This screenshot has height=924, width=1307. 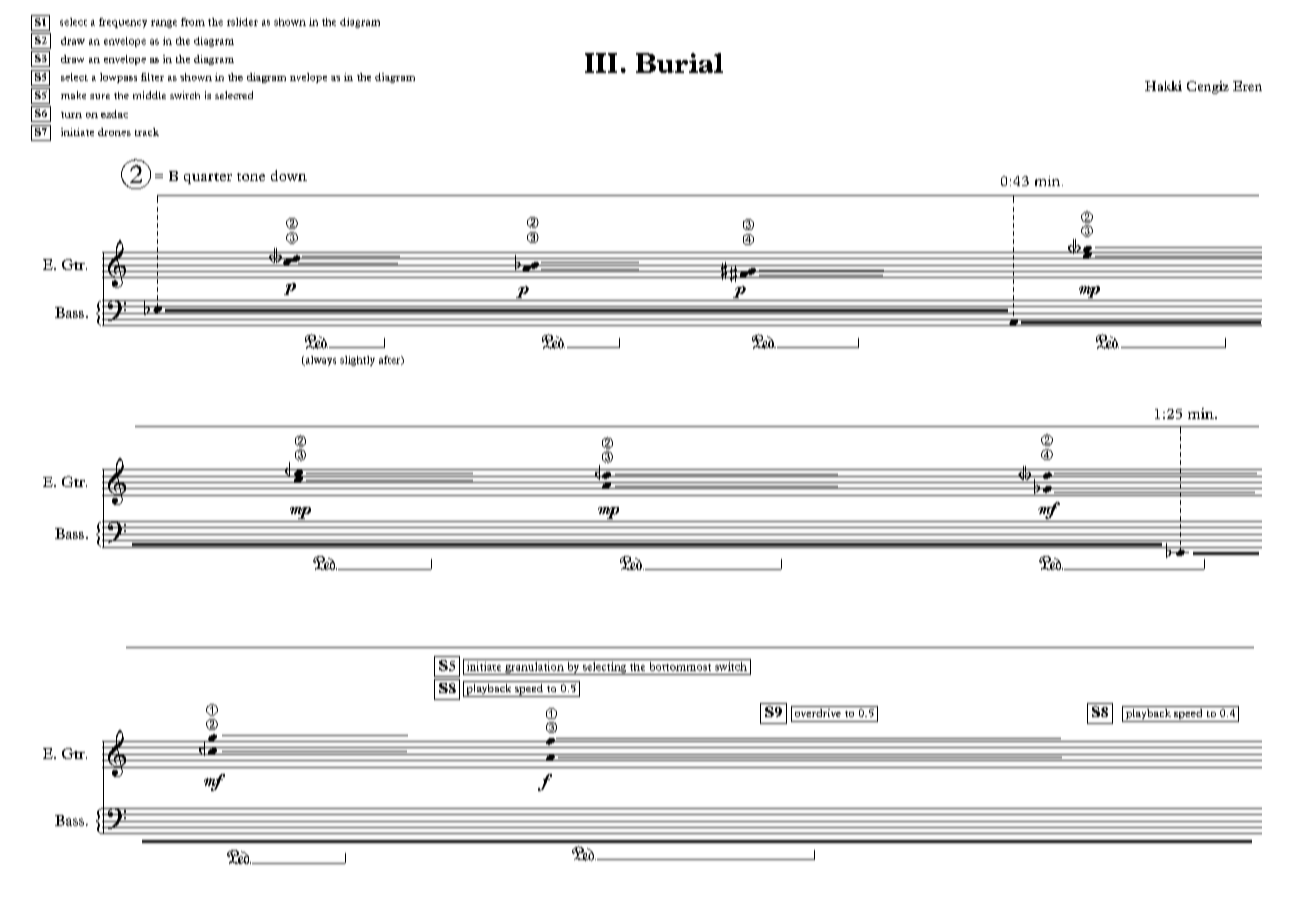 What do you see at coordinates (319, 361) in the screenshot?
I see `always` at bounding box center [319, 361].
